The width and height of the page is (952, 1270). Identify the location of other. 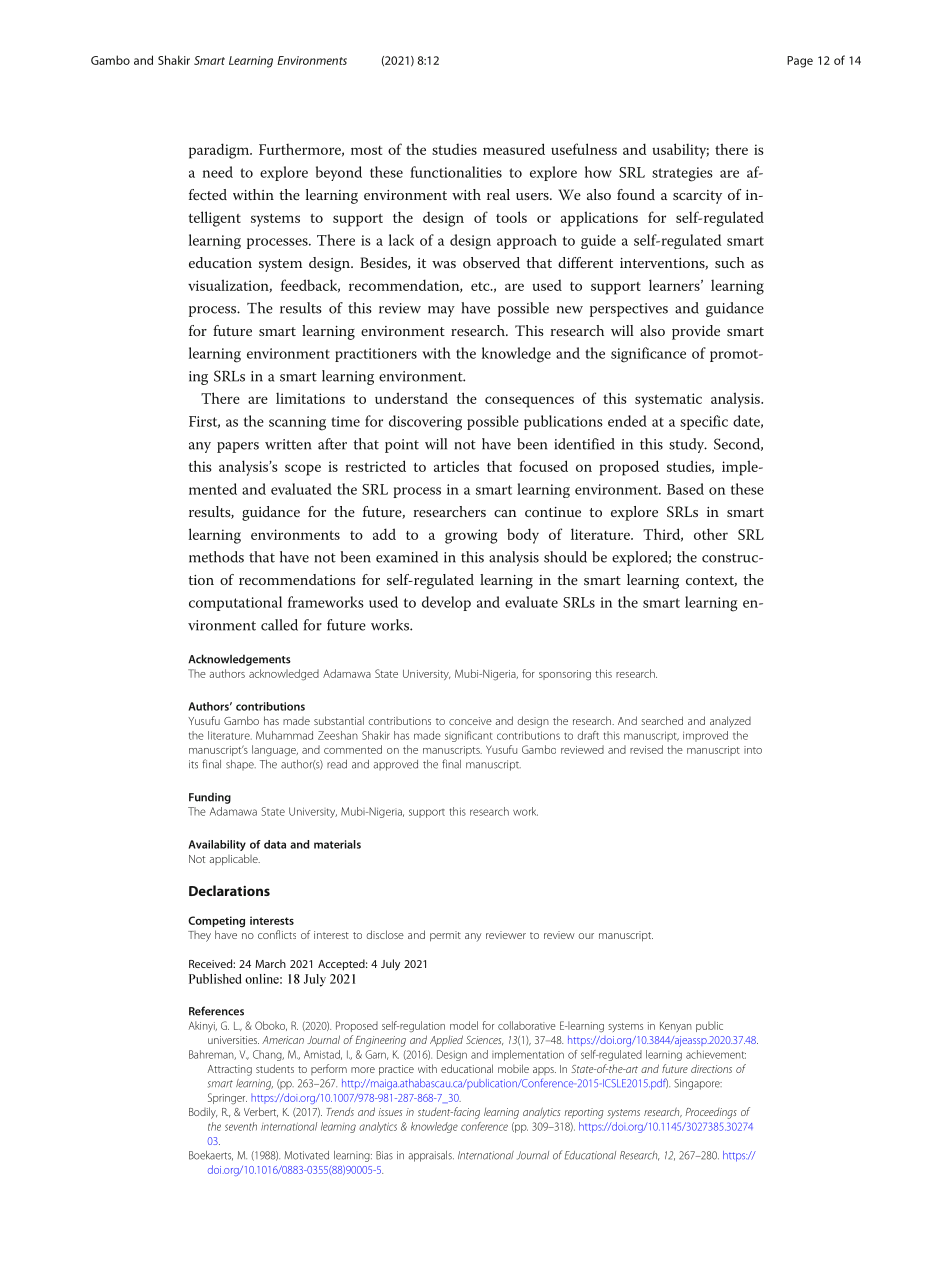
(711, 534).
